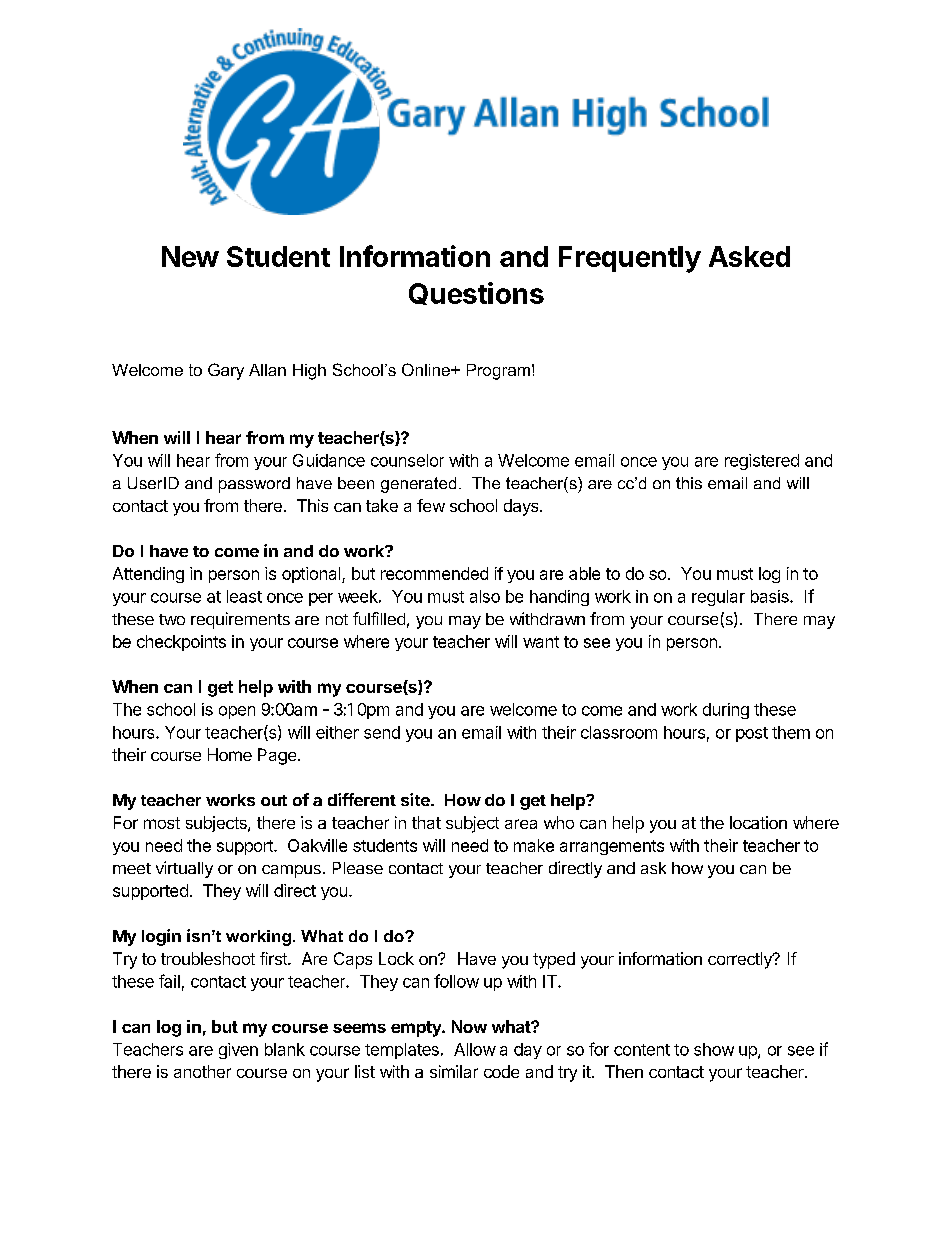  I want to click on Questions, so click(476, 293).
